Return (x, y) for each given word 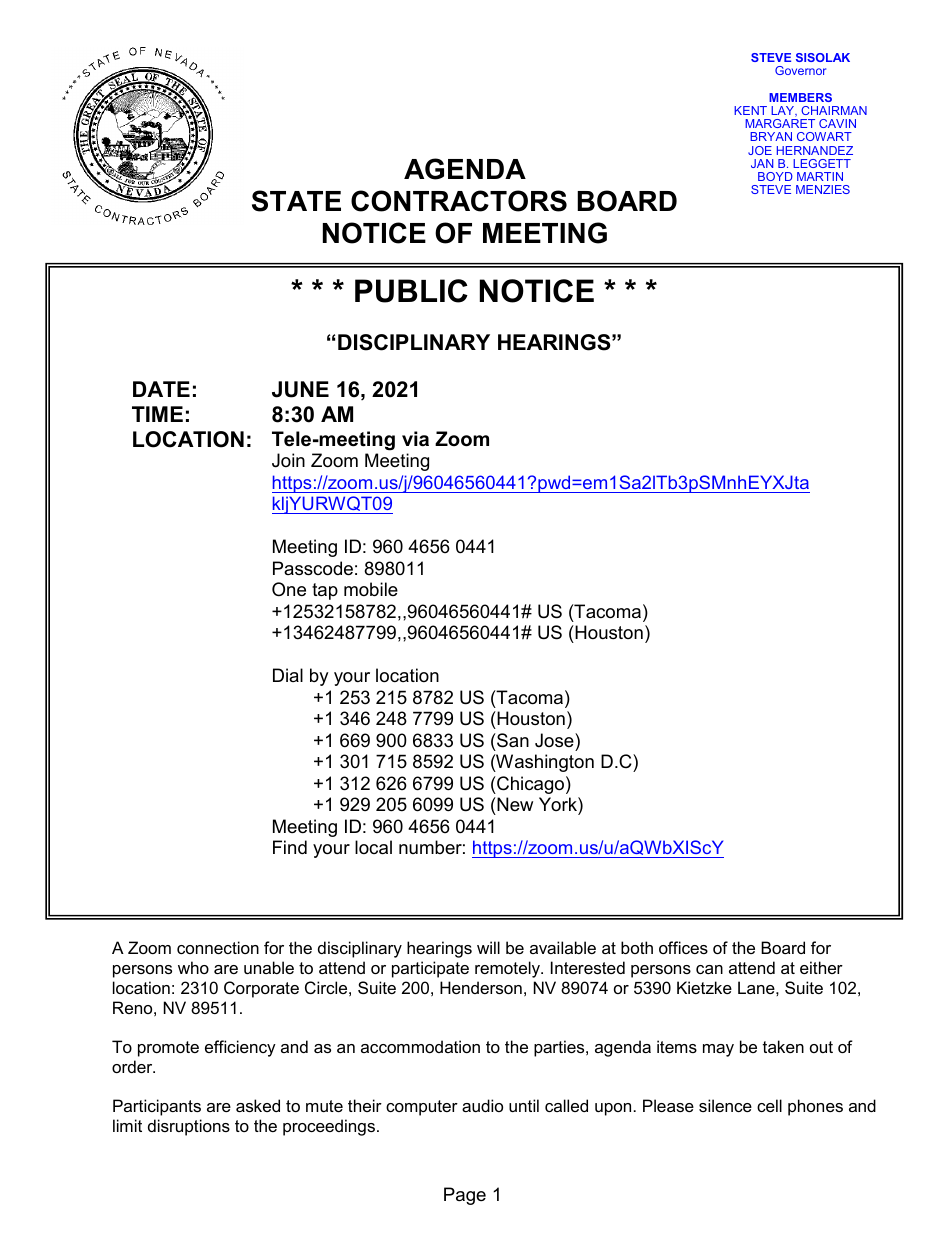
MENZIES (823, 189)
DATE (161, 389)
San (512, 740)
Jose (555, 740)
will (488, 947)
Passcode (313, 568)
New (514, 804)
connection (218, 947)
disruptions (189, 1127)
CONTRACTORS (459, 201)
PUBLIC (411, 291)
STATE (296, 201)
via (415, 439)
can (709, 969)
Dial (288, 675)
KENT (750, 110)
